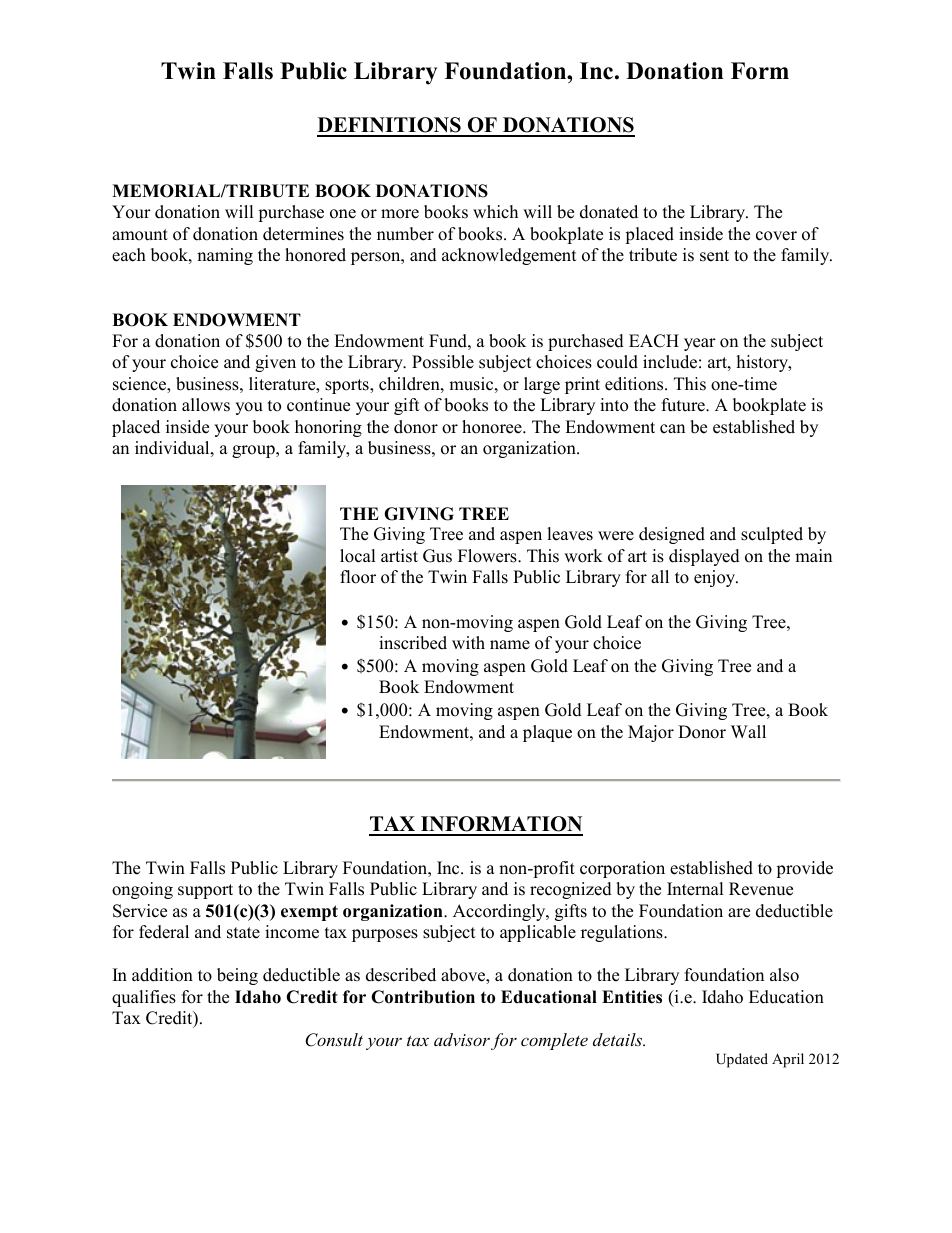  I want to click on plaque, so click(547, 733).
